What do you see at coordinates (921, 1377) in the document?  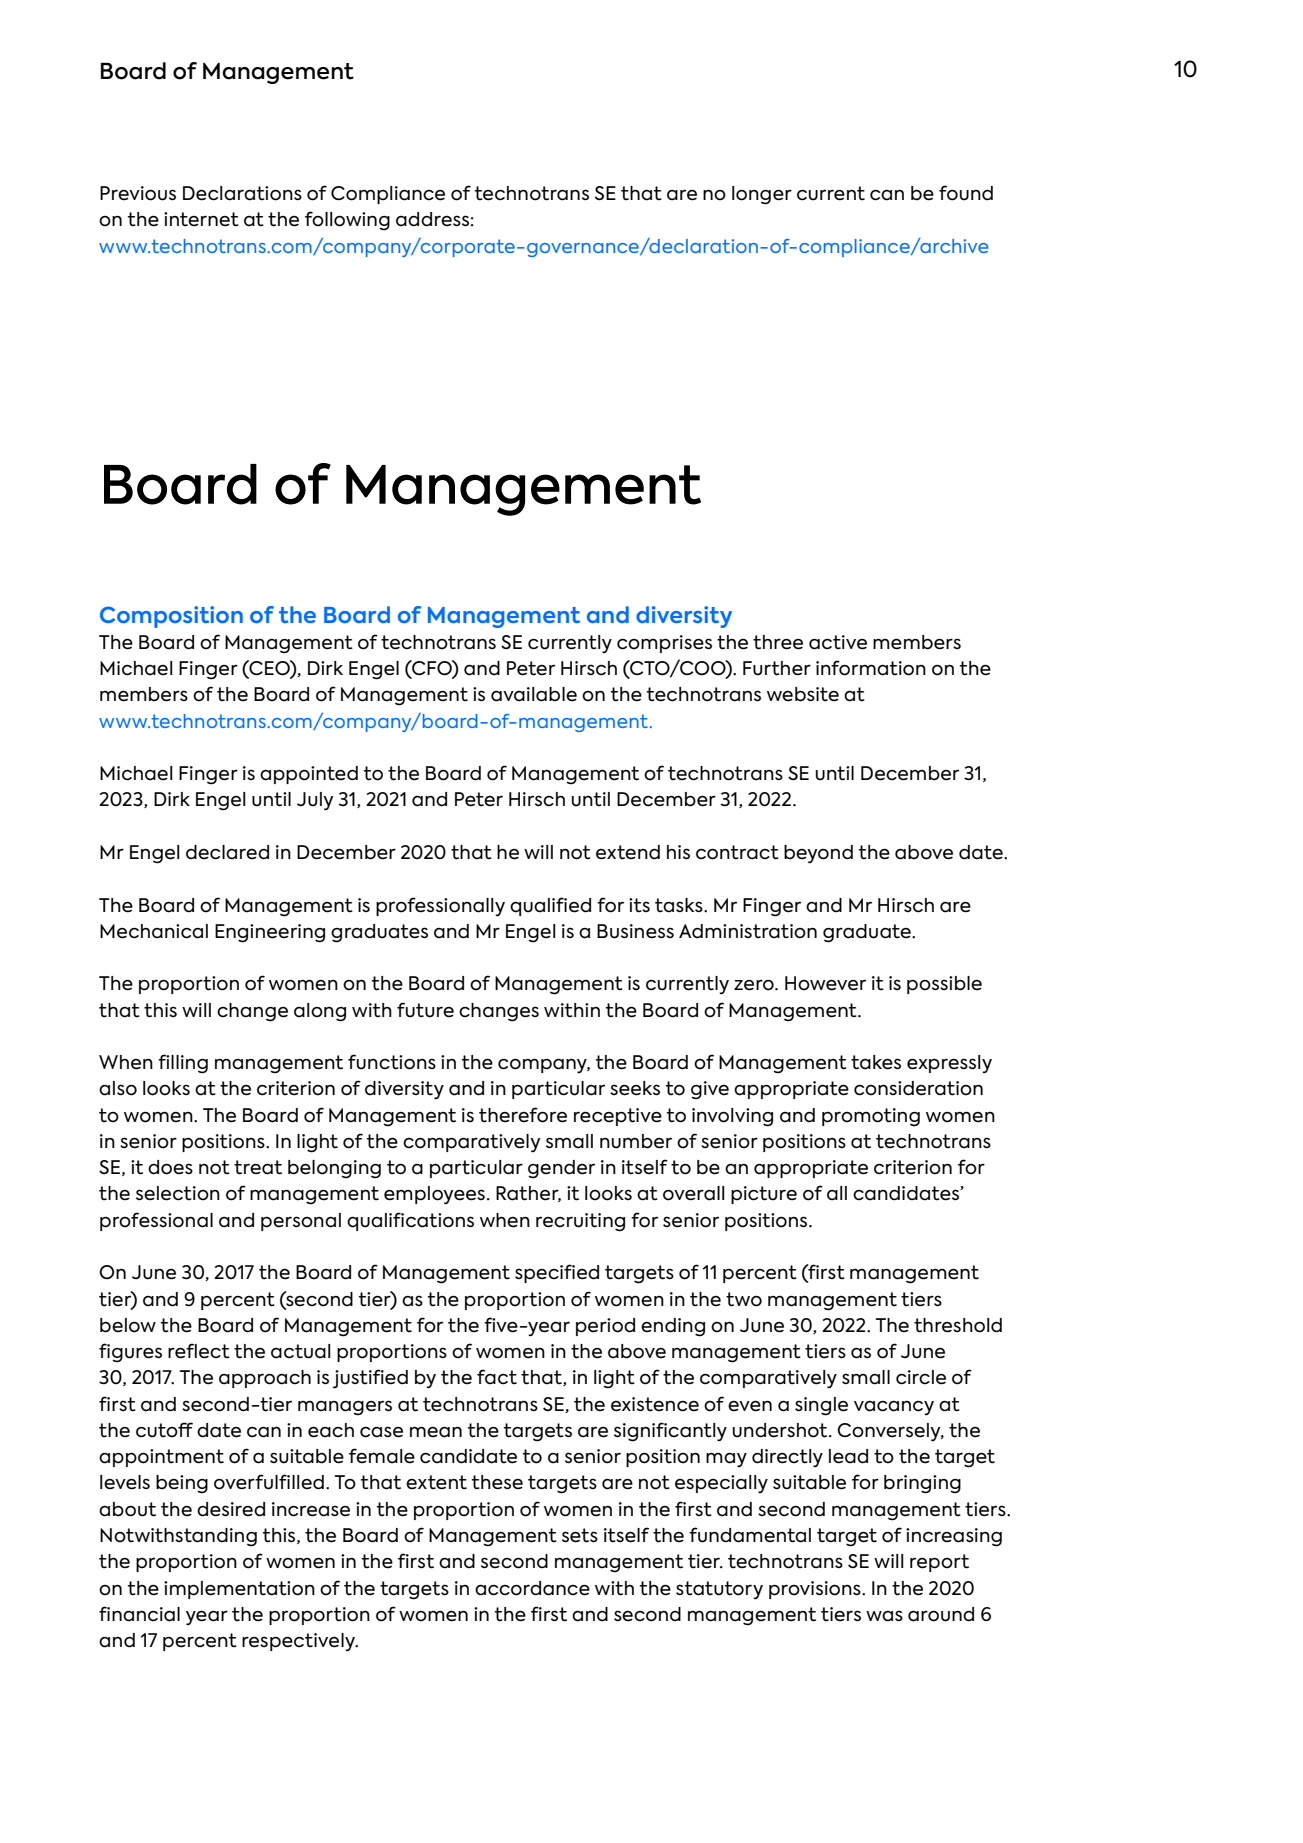 I see `circle` at bounding box center [921, 1377].
